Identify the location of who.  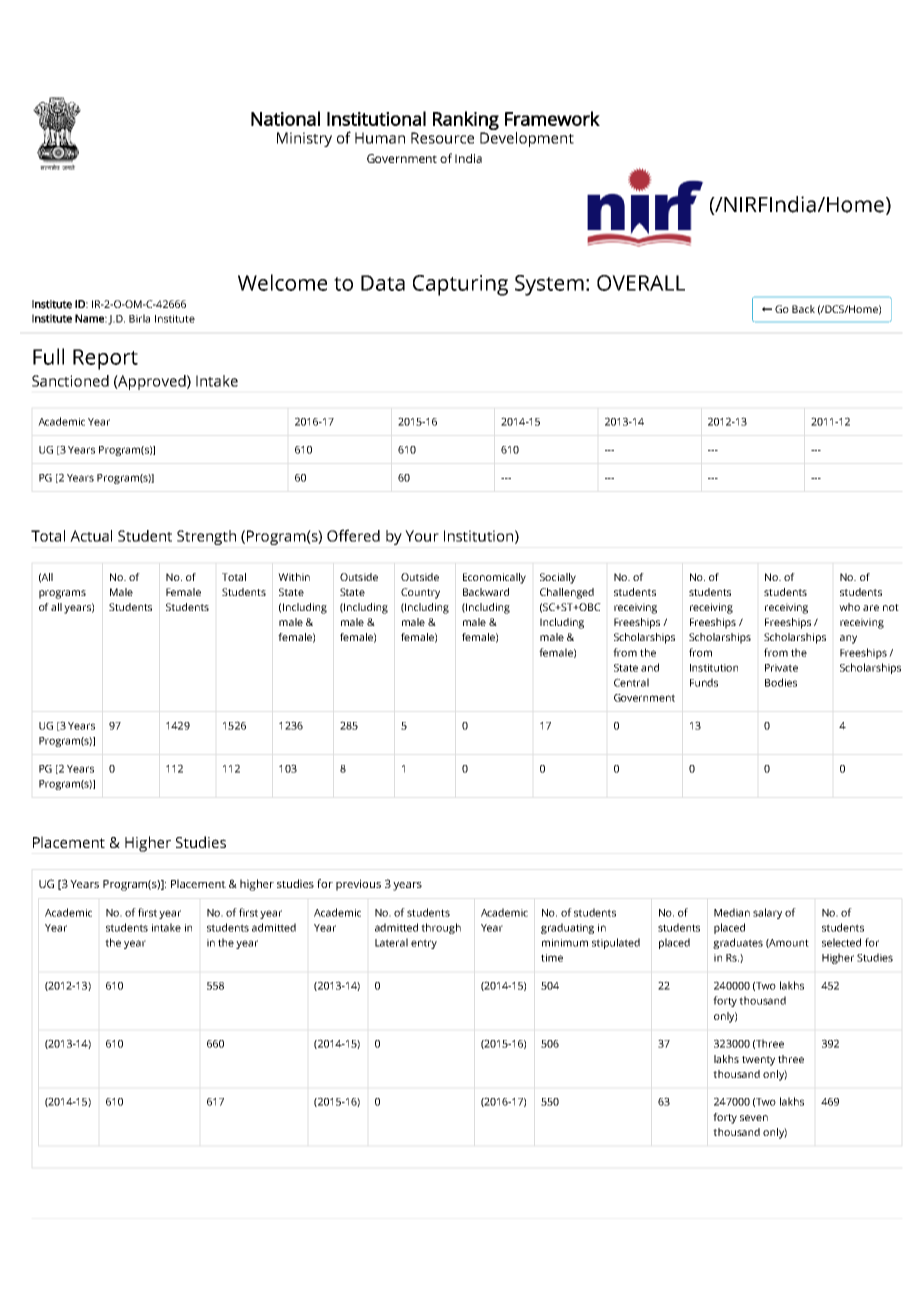
(849, 607).
